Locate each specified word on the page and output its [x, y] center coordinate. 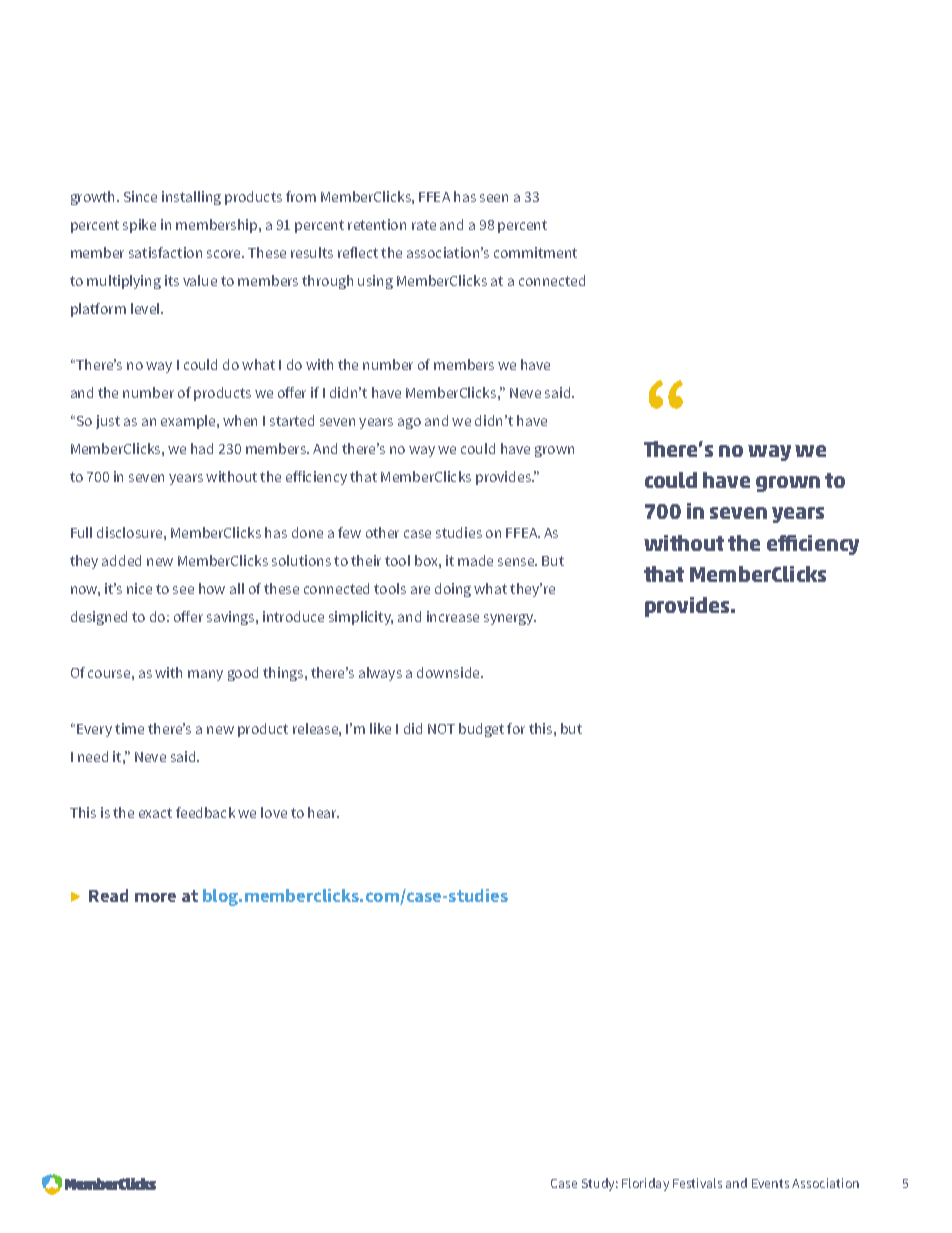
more [155, 897]
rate [424, 225]
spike [139, 226]
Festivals [697, 1183]
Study [600, 1184]
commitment [535, 252]
